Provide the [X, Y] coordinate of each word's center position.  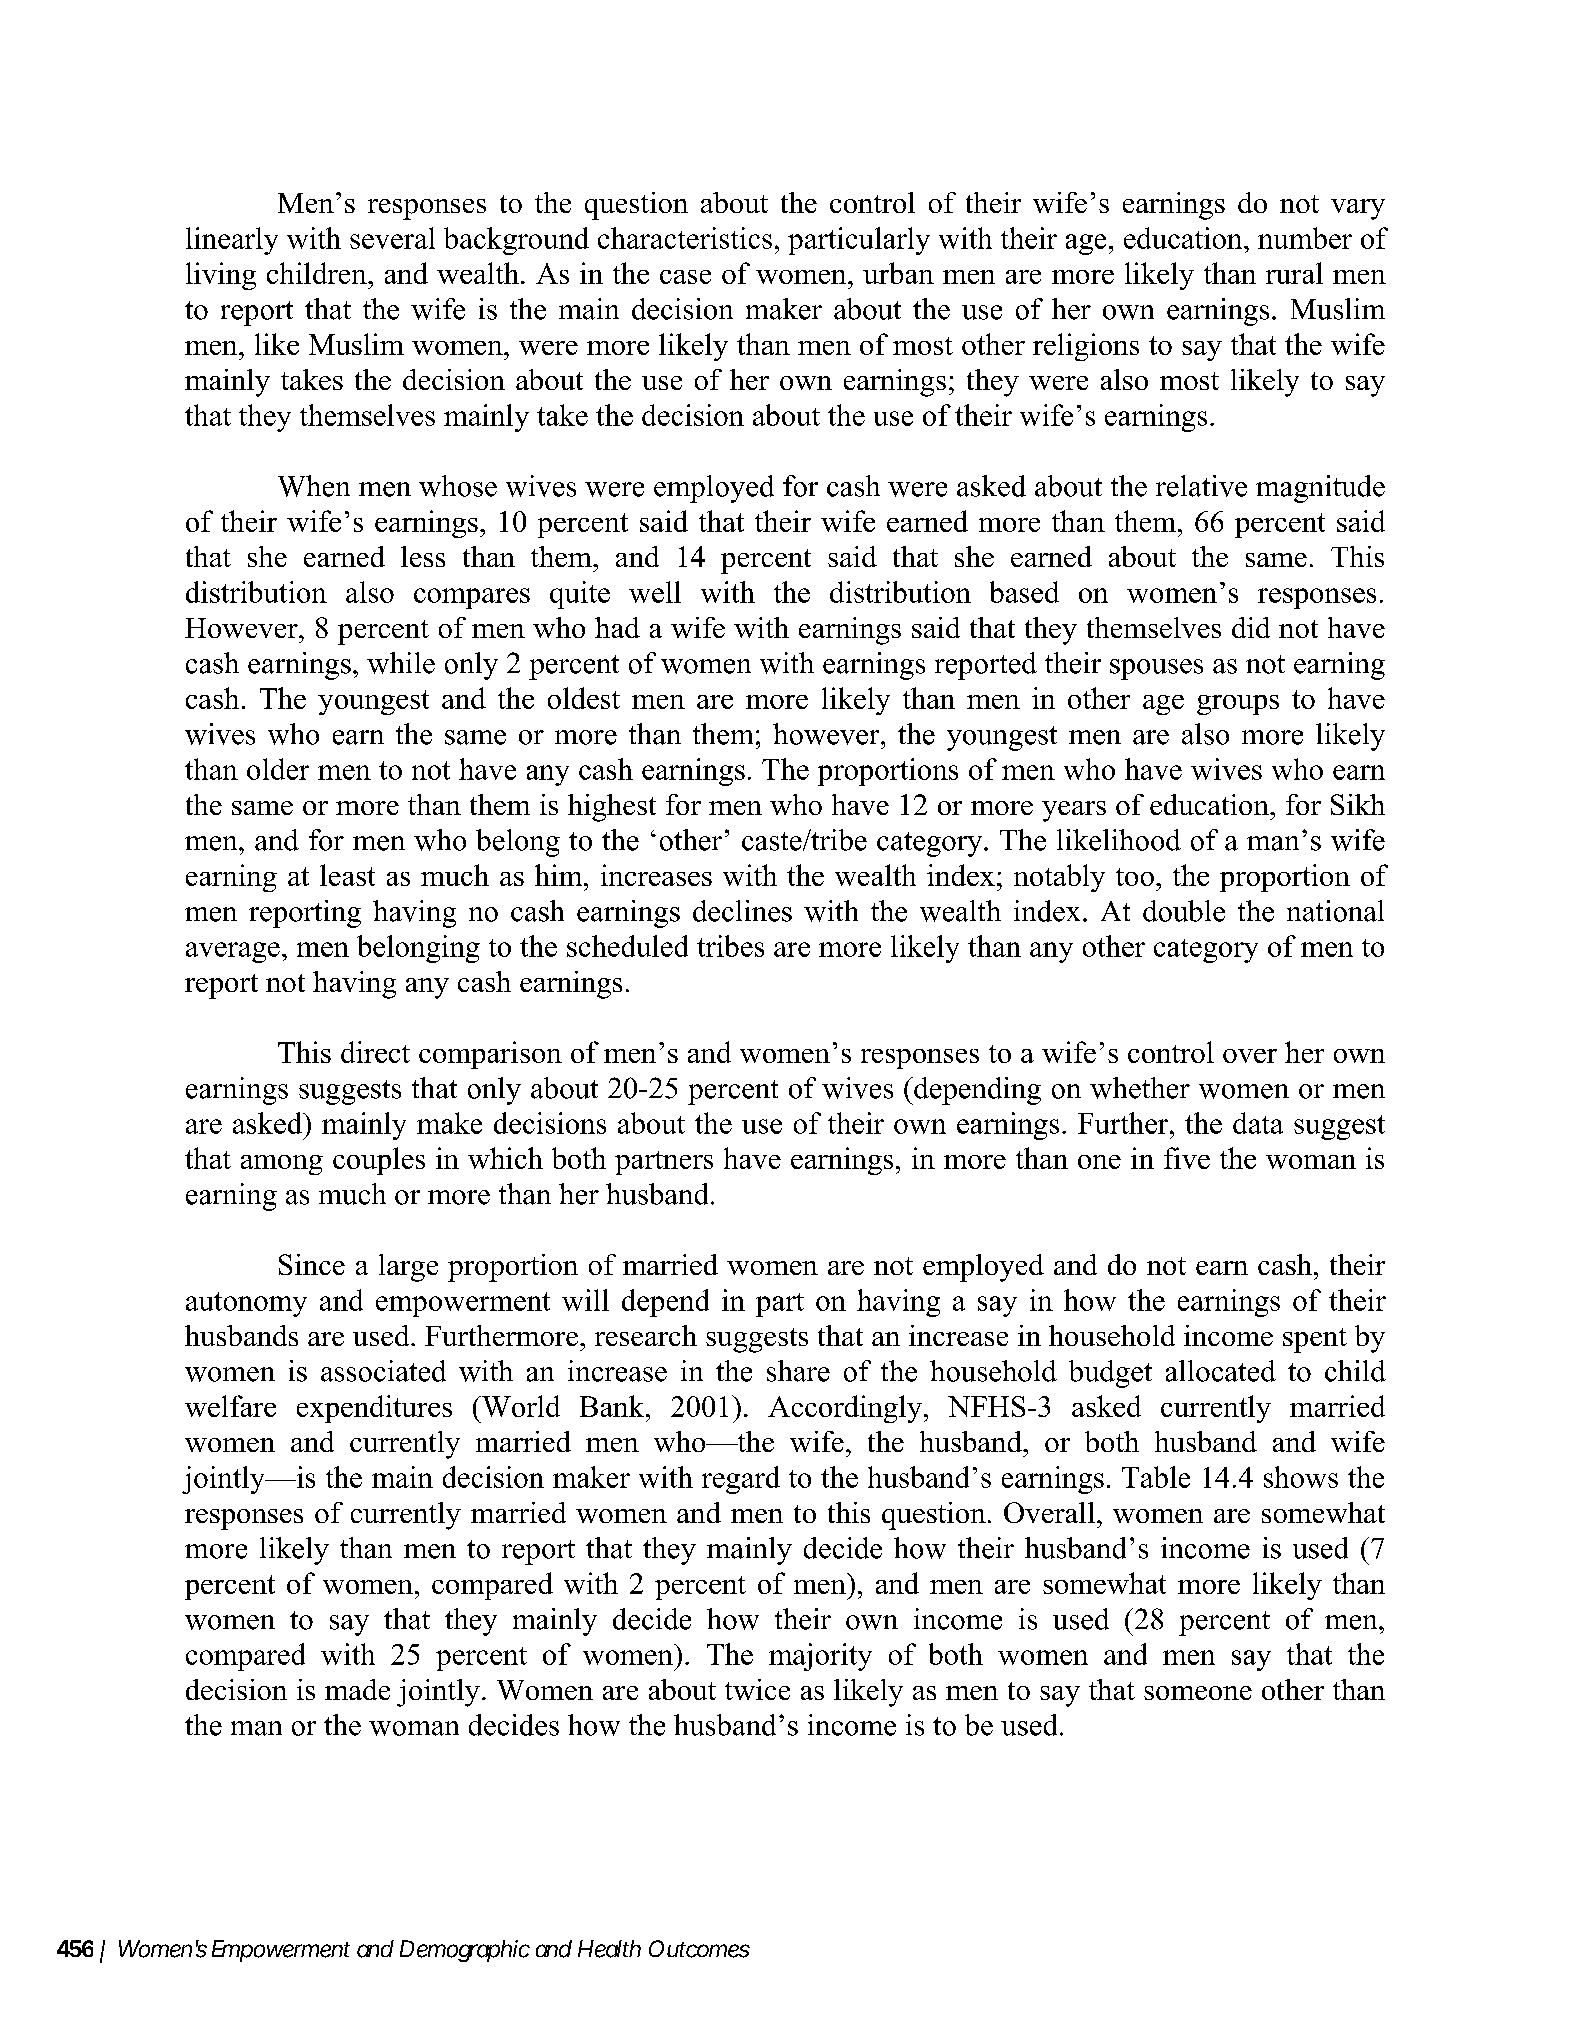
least [347, 875]
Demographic [465, 1951]
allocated [1221, 1371]
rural [1294, 273]
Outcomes [699, 1949]
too [1135, 877]
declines [742, 911]
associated [383, 1371]
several [392, 238]
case [685, 277]
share [798, 1371]
